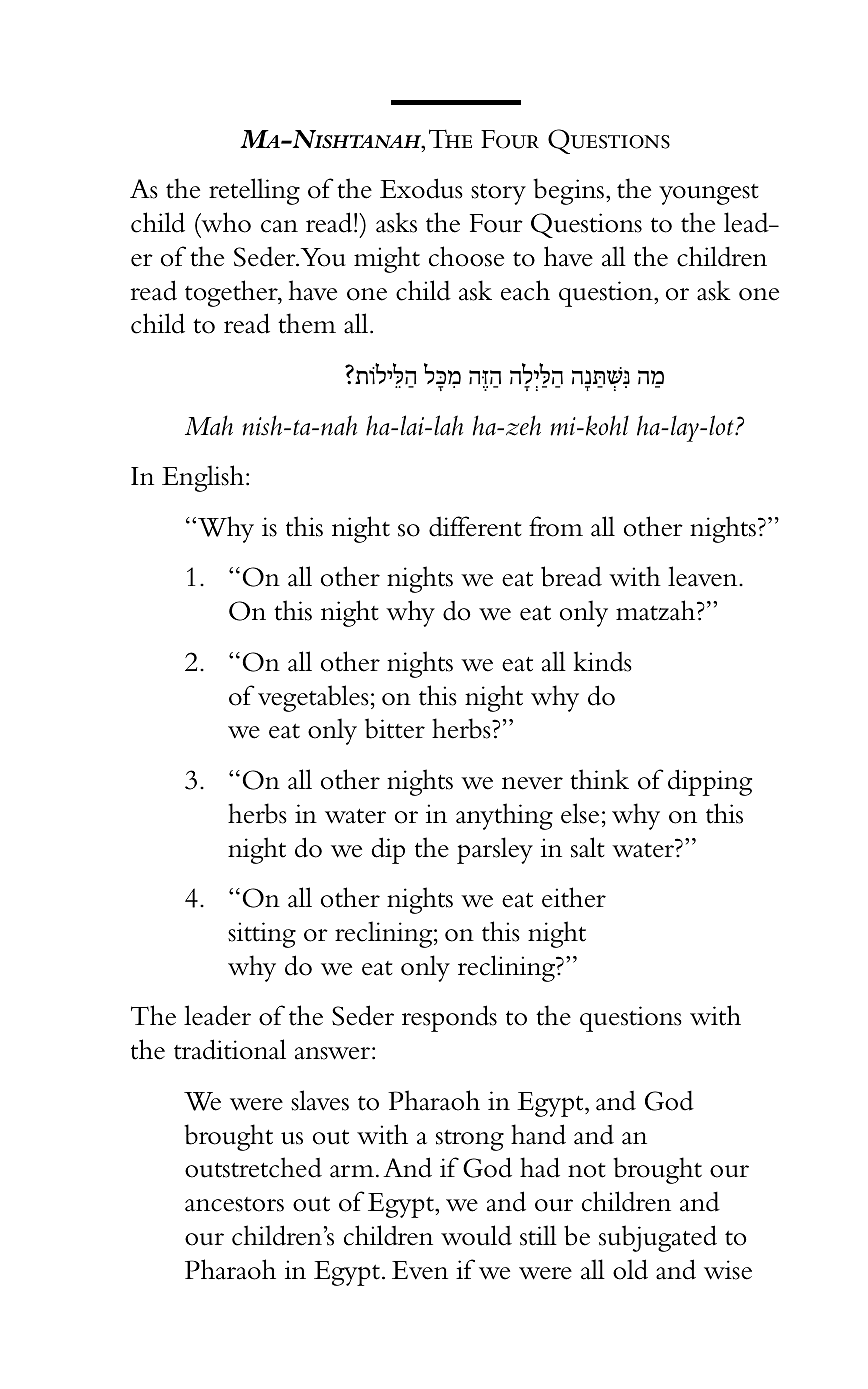  What do you see at coordinates (476, 1235) in the document?
I see `would` at bounding box center [476, 1235].
